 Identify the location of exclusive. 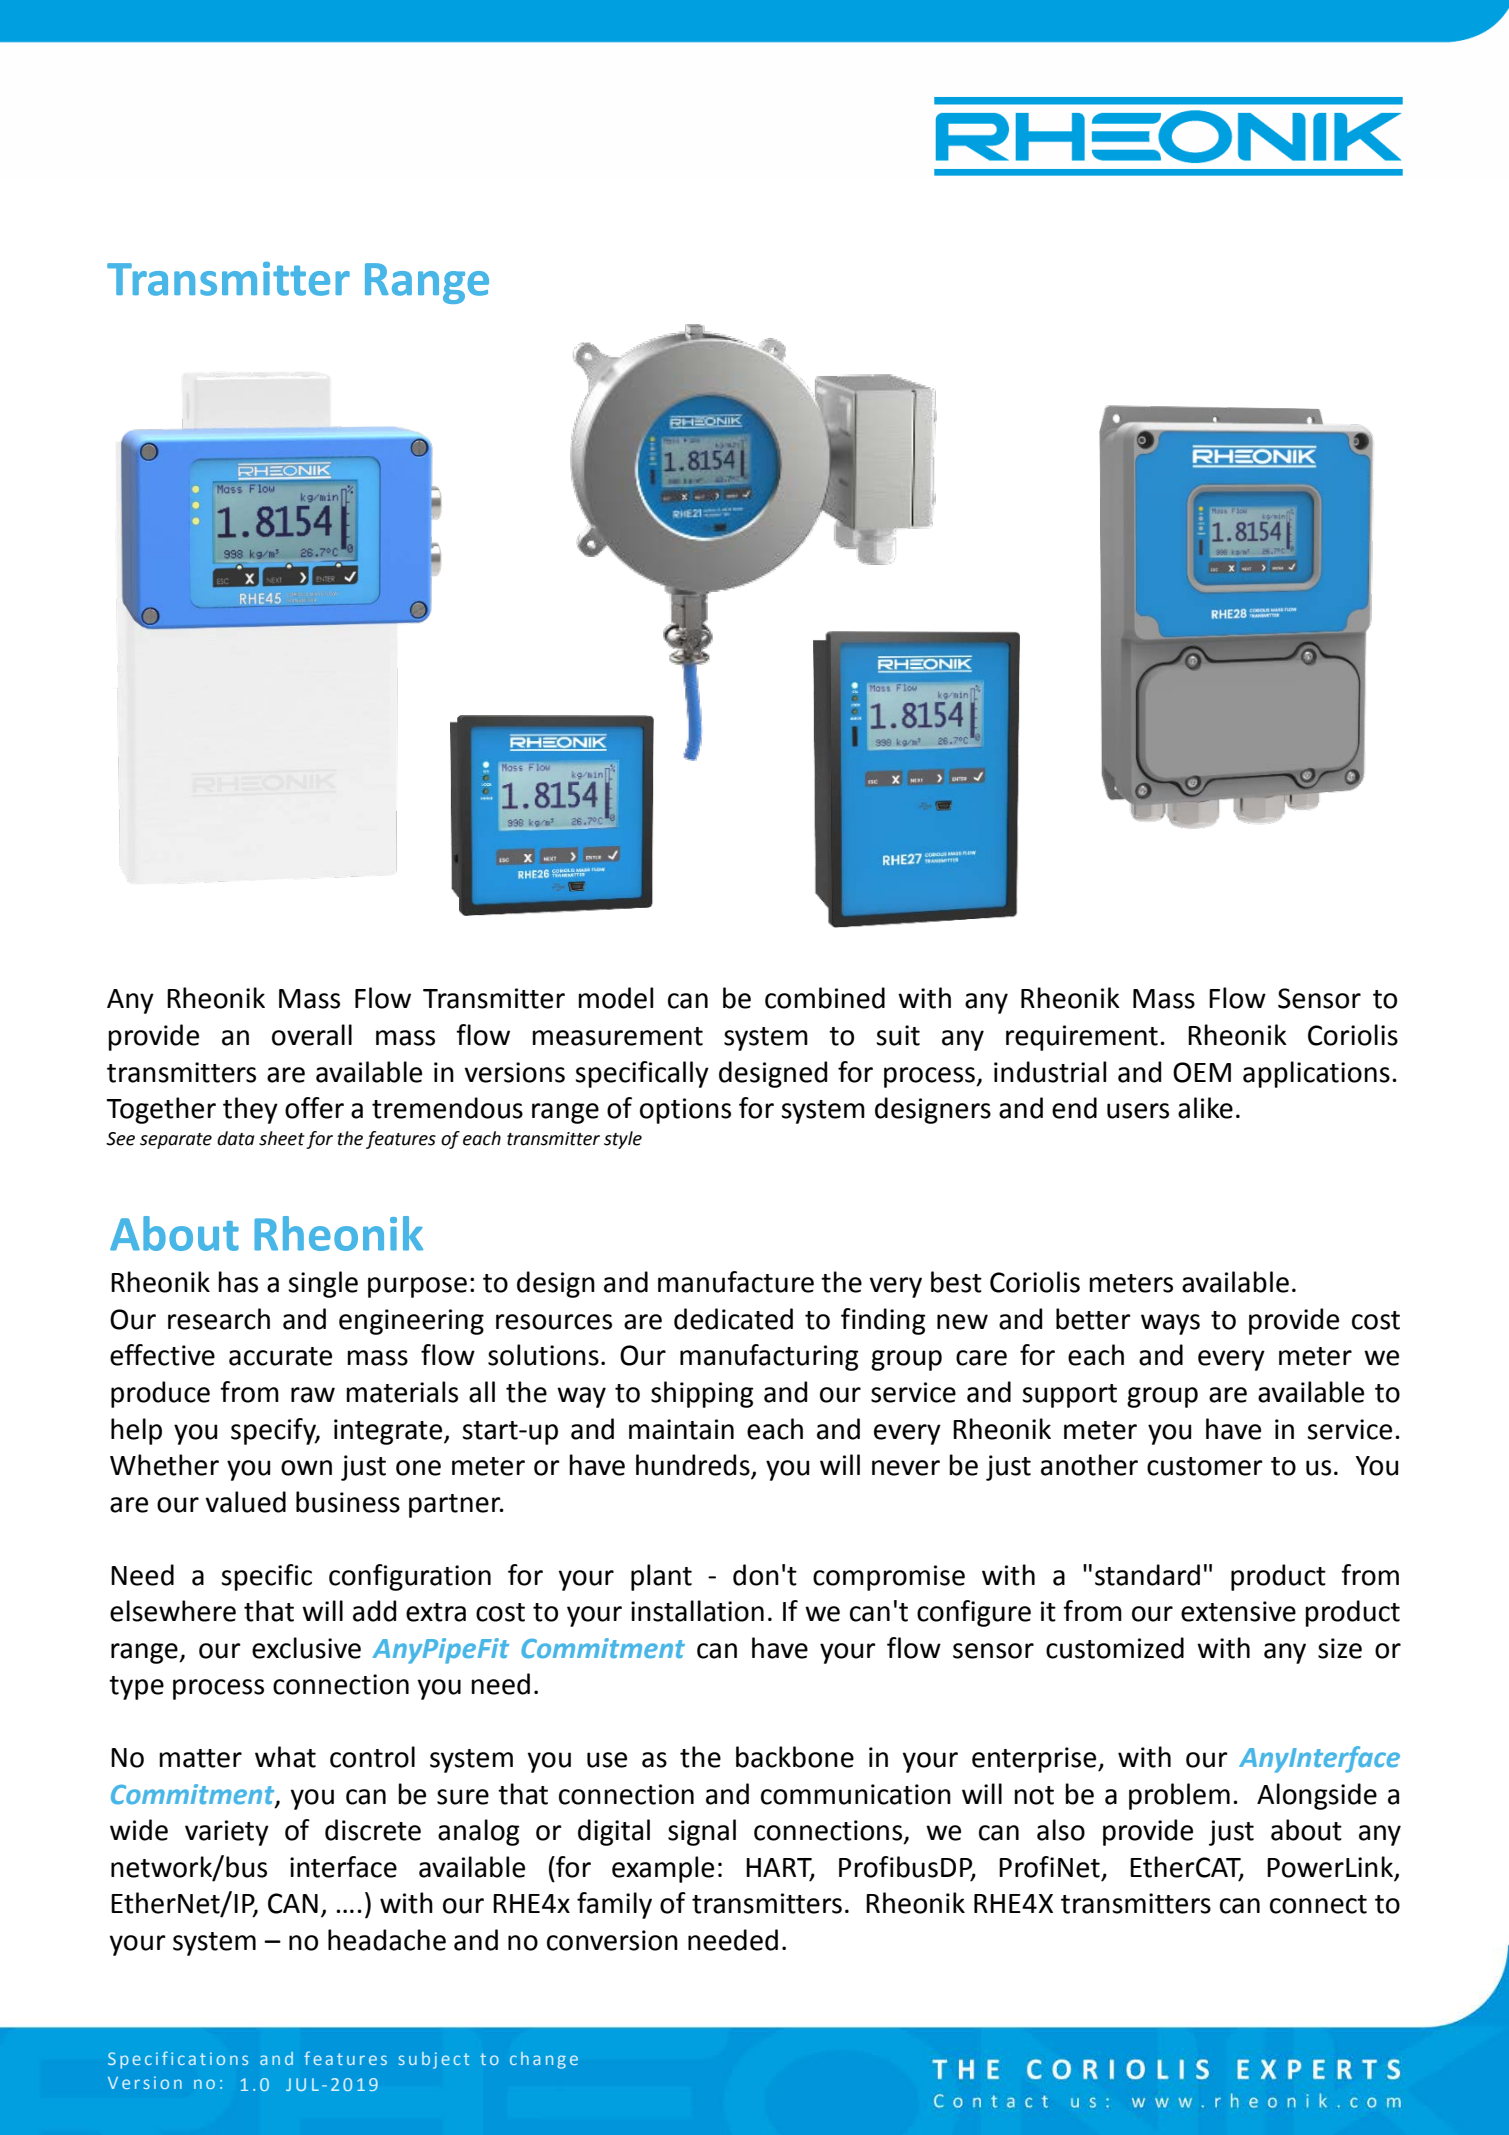
(306, 1648).
